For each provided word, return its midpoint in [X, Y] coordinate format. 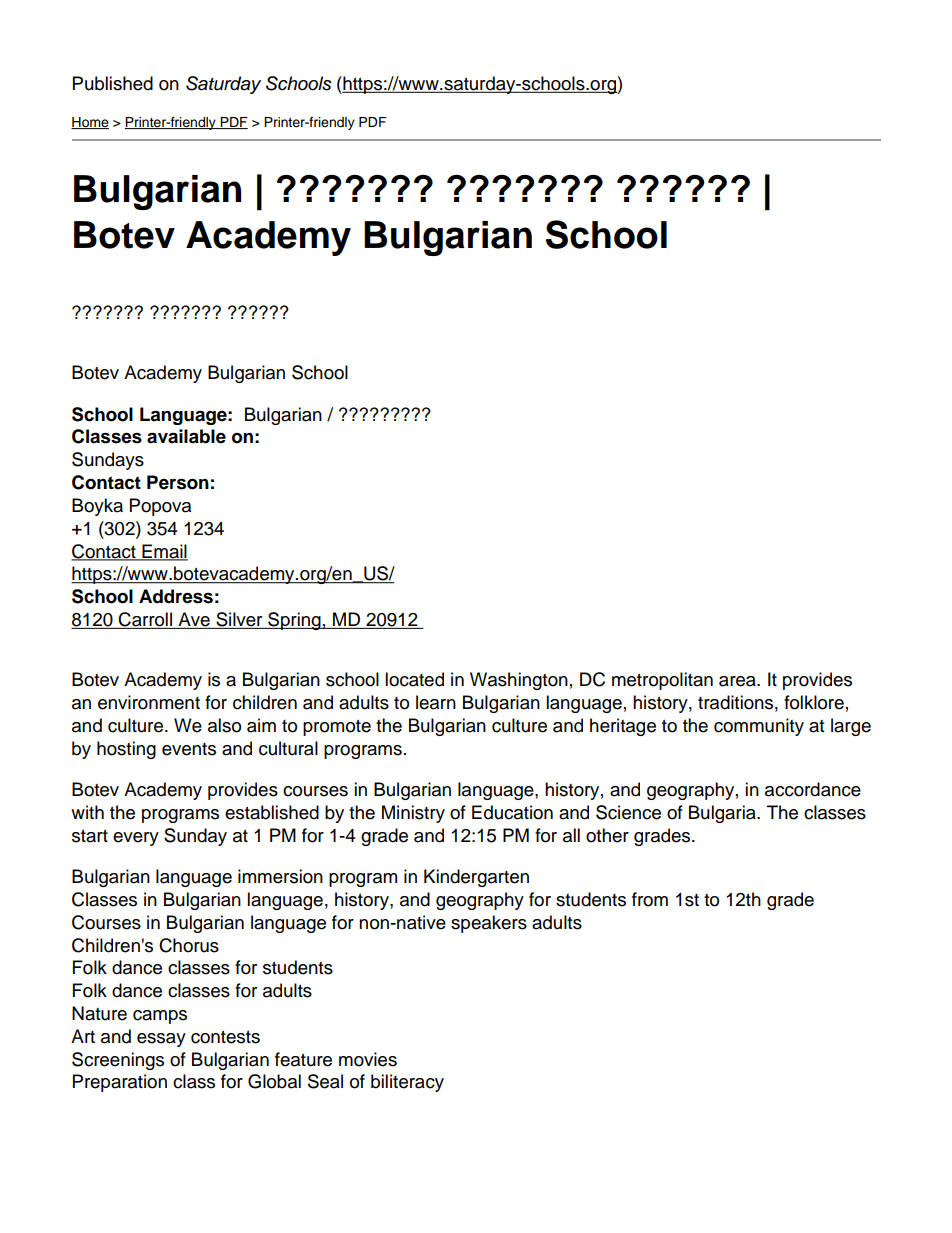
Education [512, 812]
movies [368, 1059]
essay [161, 1040]
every [136, 839]
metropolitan [662, 681]
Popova [160, 507]
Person [178, 482]
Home [90, 123]
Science [628, 812]
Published [113, 83]
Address [176, 596]
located [414, 679]
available [186, 436]
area [738, 681]
